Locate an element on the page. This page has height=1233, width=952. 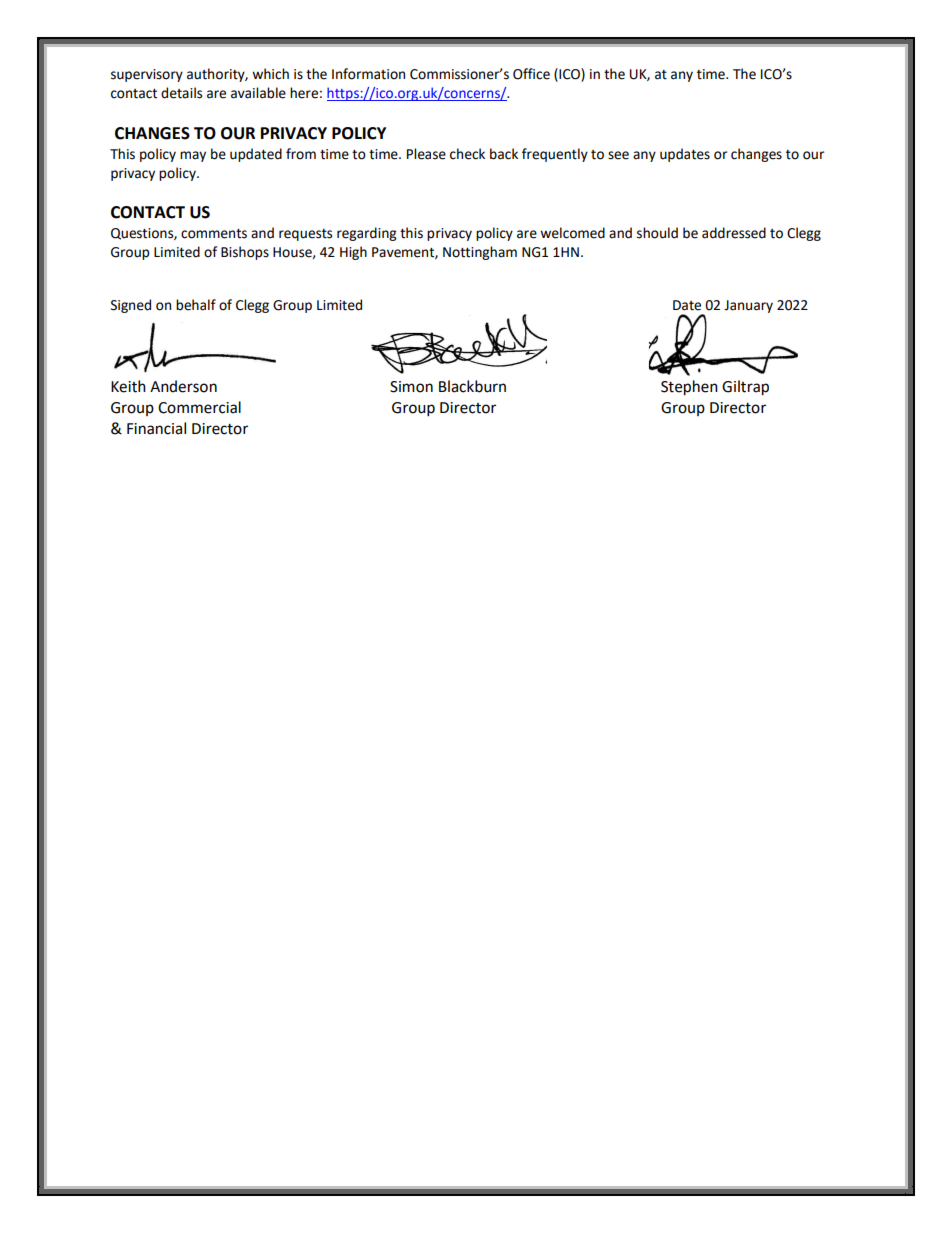
Office is located at coordinates (531, 74).
